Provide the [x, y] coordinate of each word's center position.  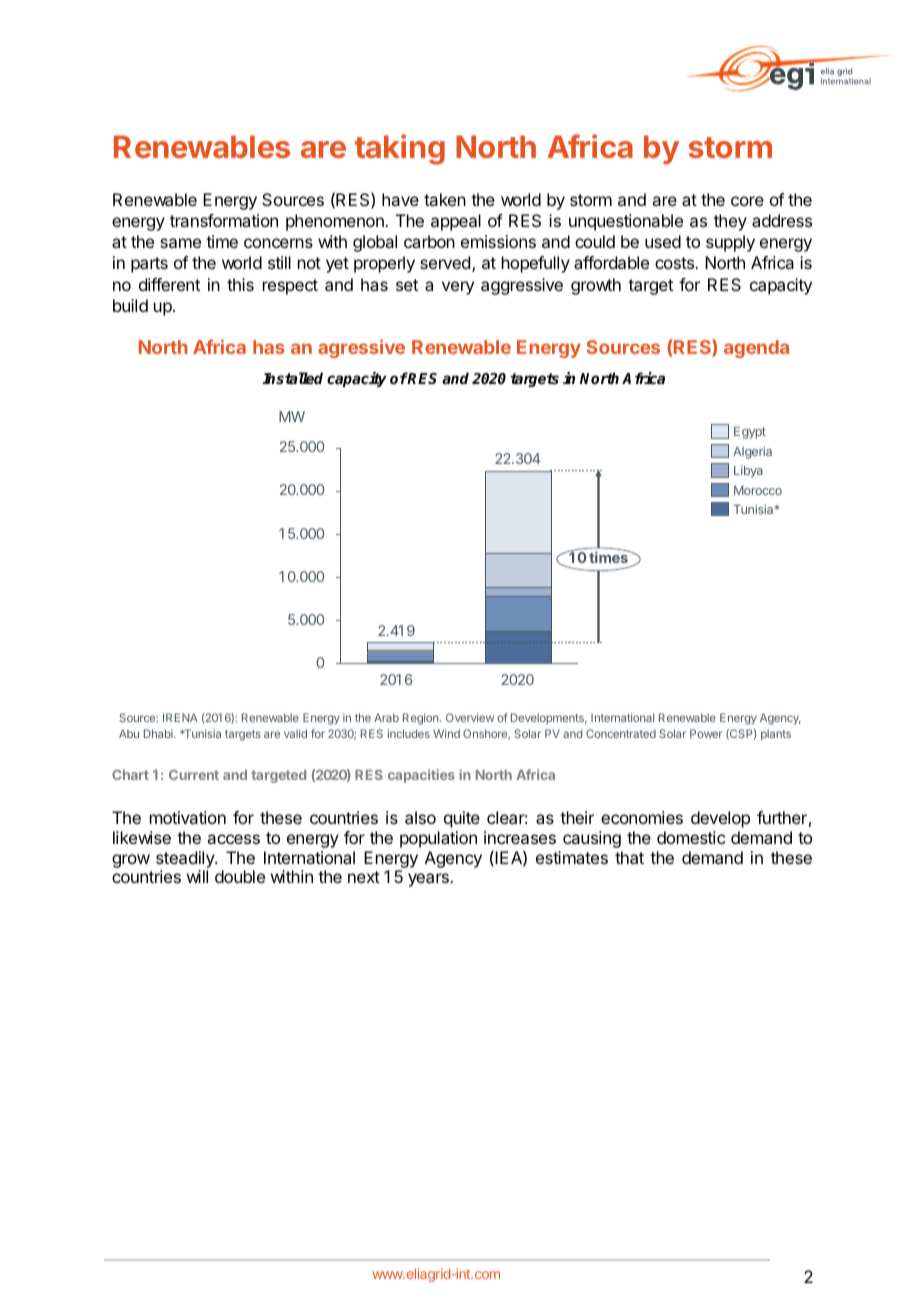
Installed [292, 378]
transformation [224, 220]
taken [445, 199]
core [747, 201]
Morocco [758, 490]
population [438, 839]
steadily [186, 859]
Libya [748, 471]
